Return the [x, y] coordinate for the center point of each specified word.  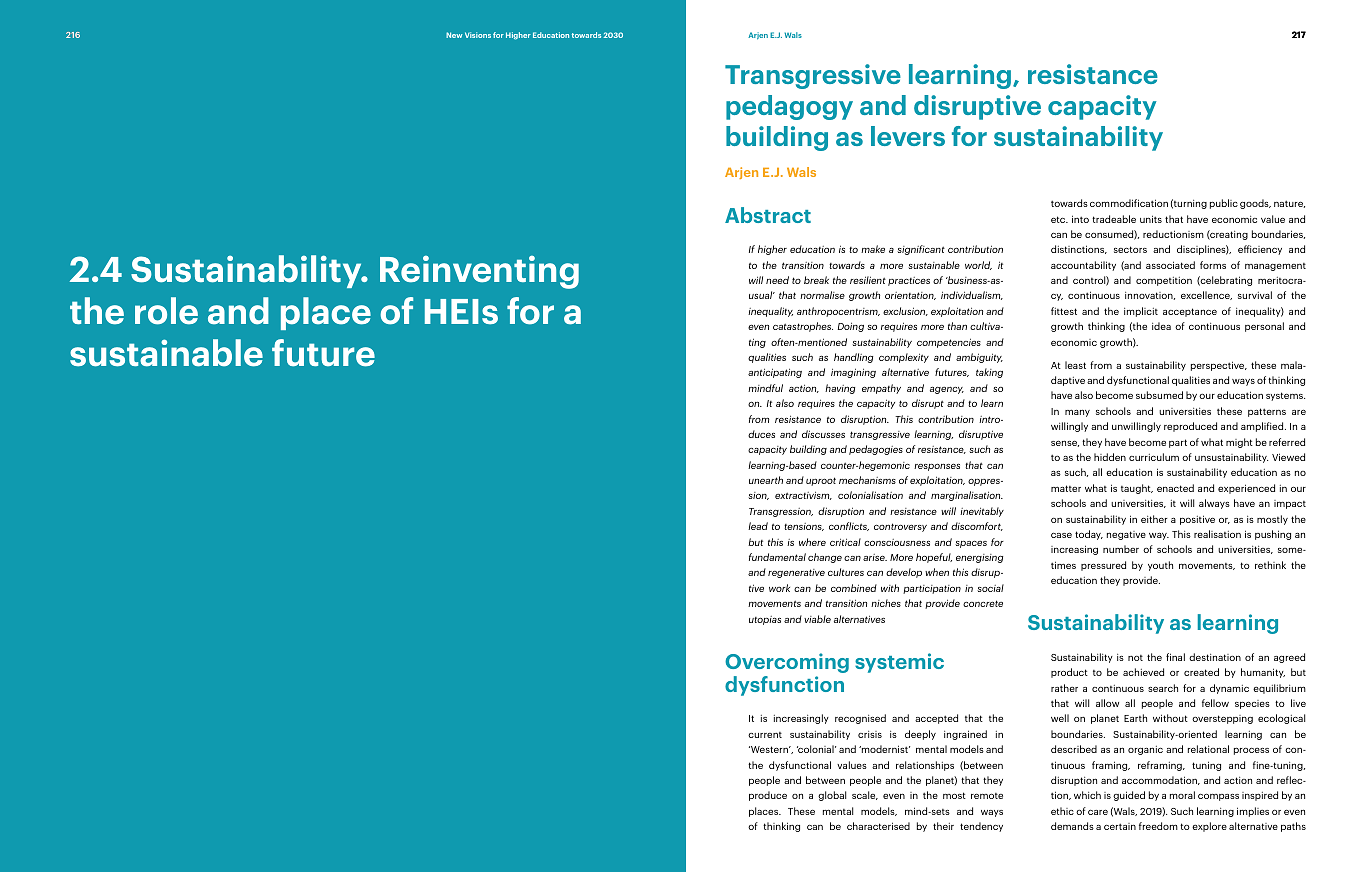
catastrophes [803, 327]
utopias [765, 620]
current [765, 735]
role [166, 311]
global [832, 796]
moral [1182, 795]
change [825, 558]
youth [1160, 566]
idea [1161, 326]
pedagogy [789, 107]
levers [908, 136]
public [1224, 204]
